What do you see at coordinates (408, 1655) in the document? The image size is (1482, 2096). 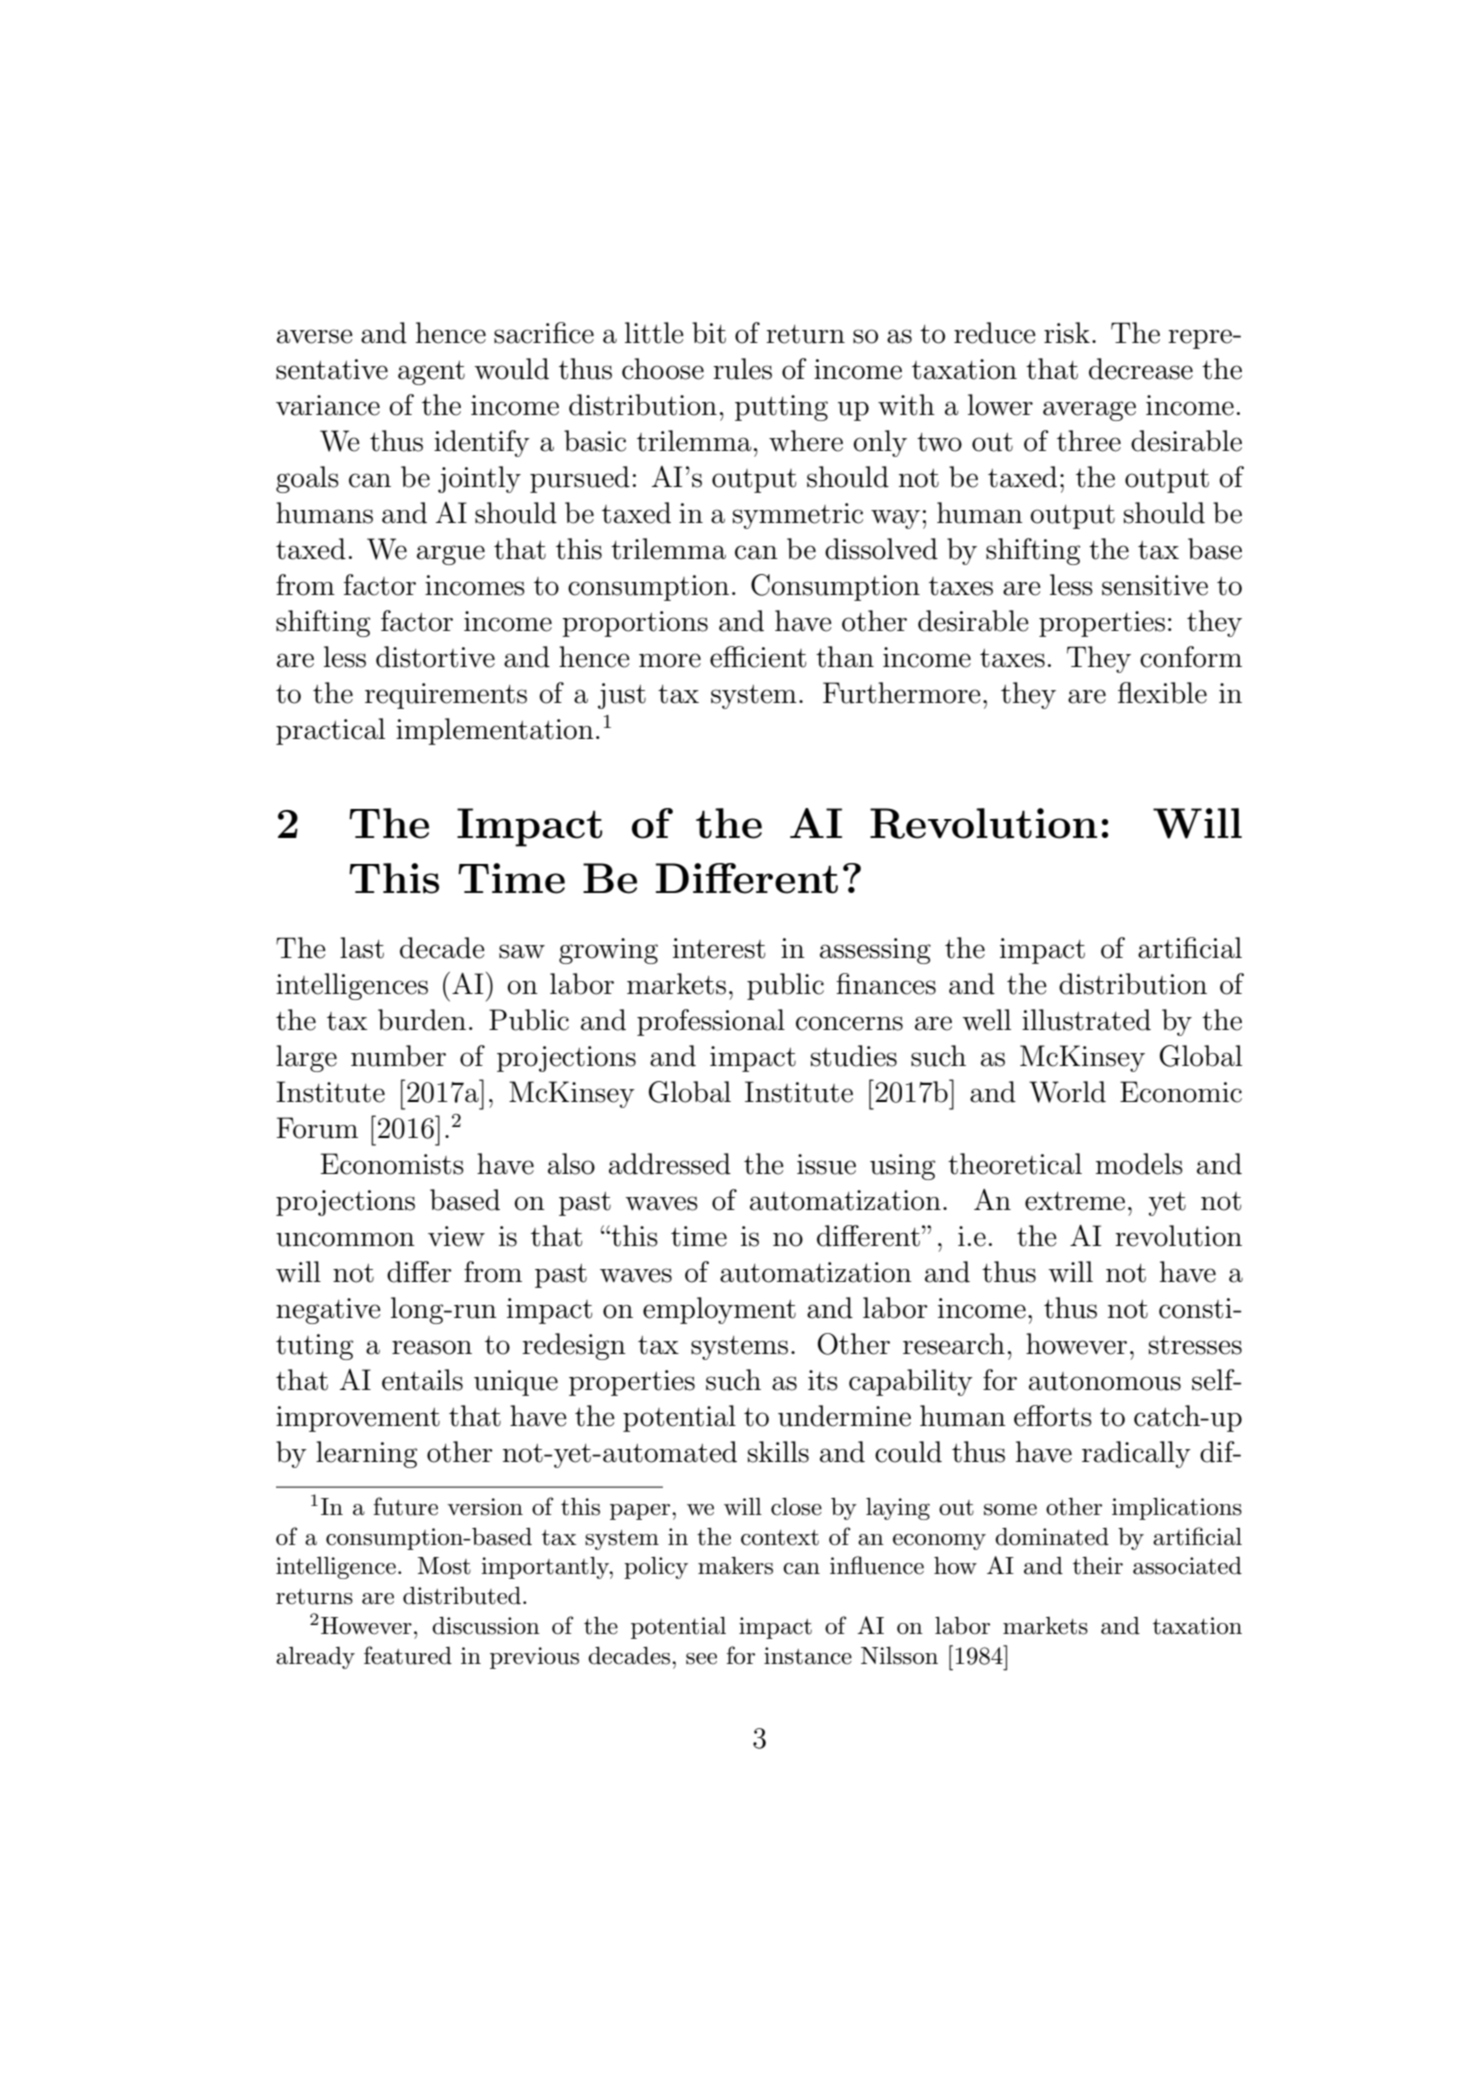 I see `featured` at bounding box center [408, 1655].
